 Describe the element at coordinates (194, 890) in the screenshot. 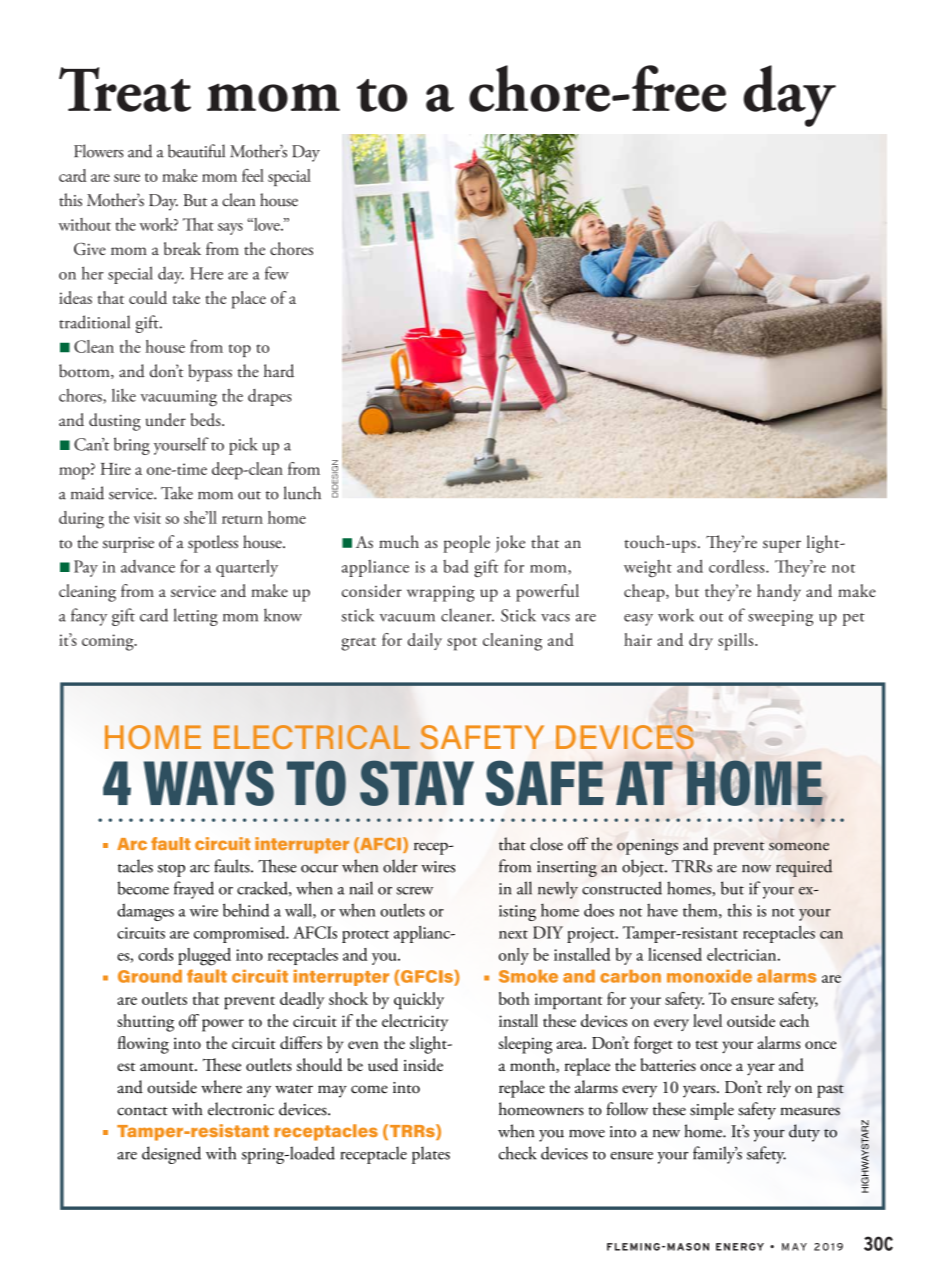

I see `frayed` at that location.
